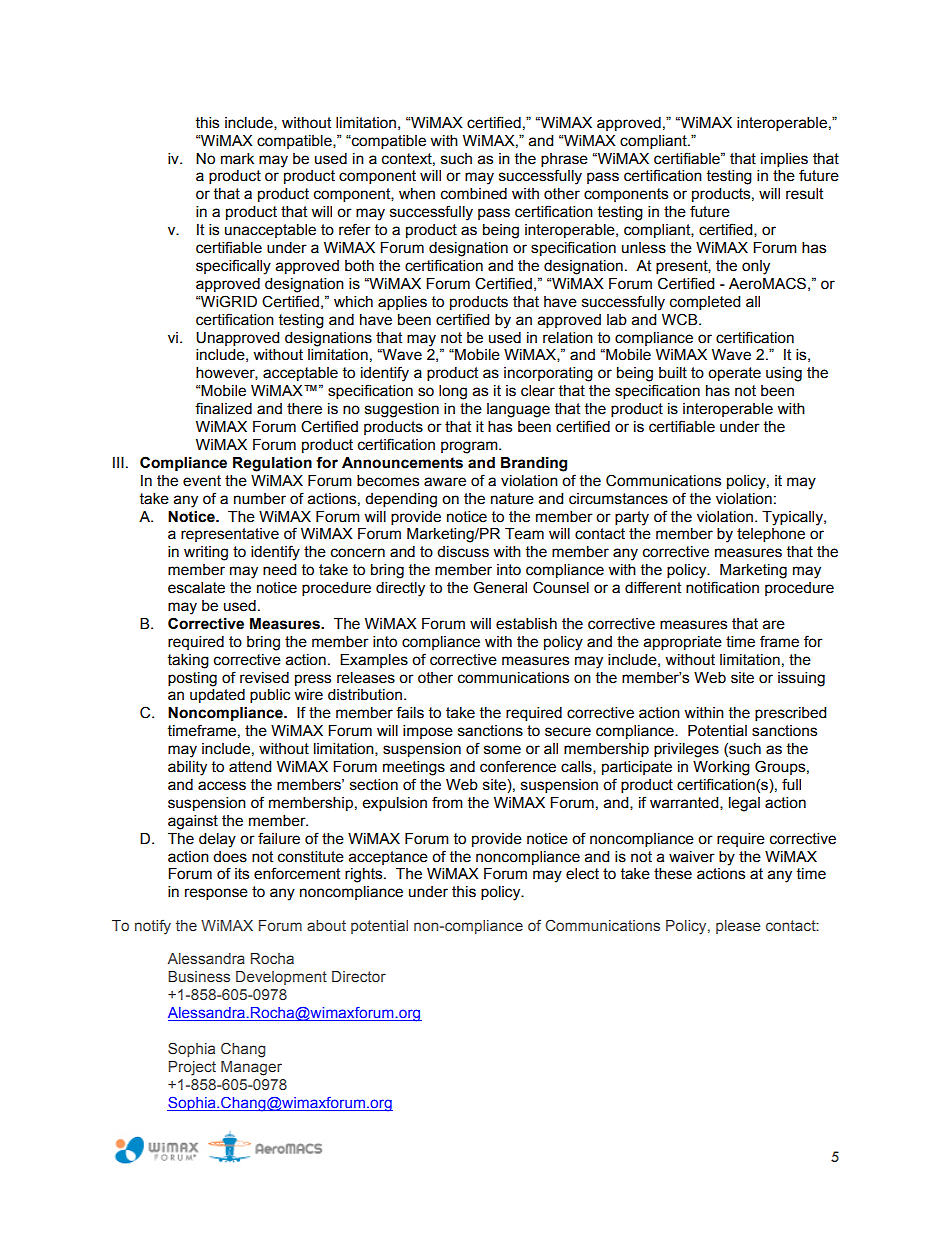  Describe the element at coordinates (388, 858) in the page. I see `acceptance` at that location.
